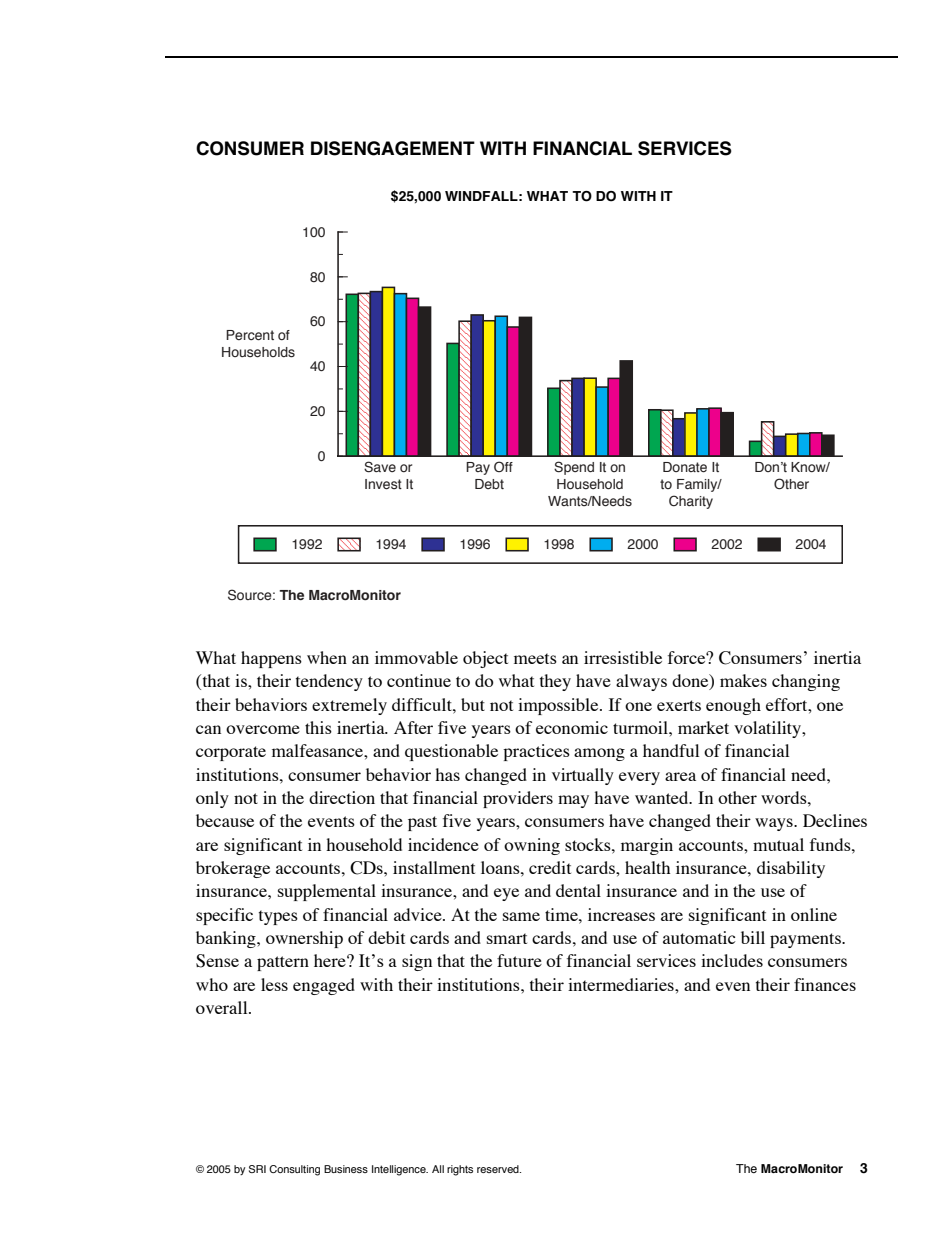 The width and height of the screenshot is (952, 1233). What do you see at coordinates (743, 680) in the screenshot?
I see `makes` at bounding box center [743, 680].
